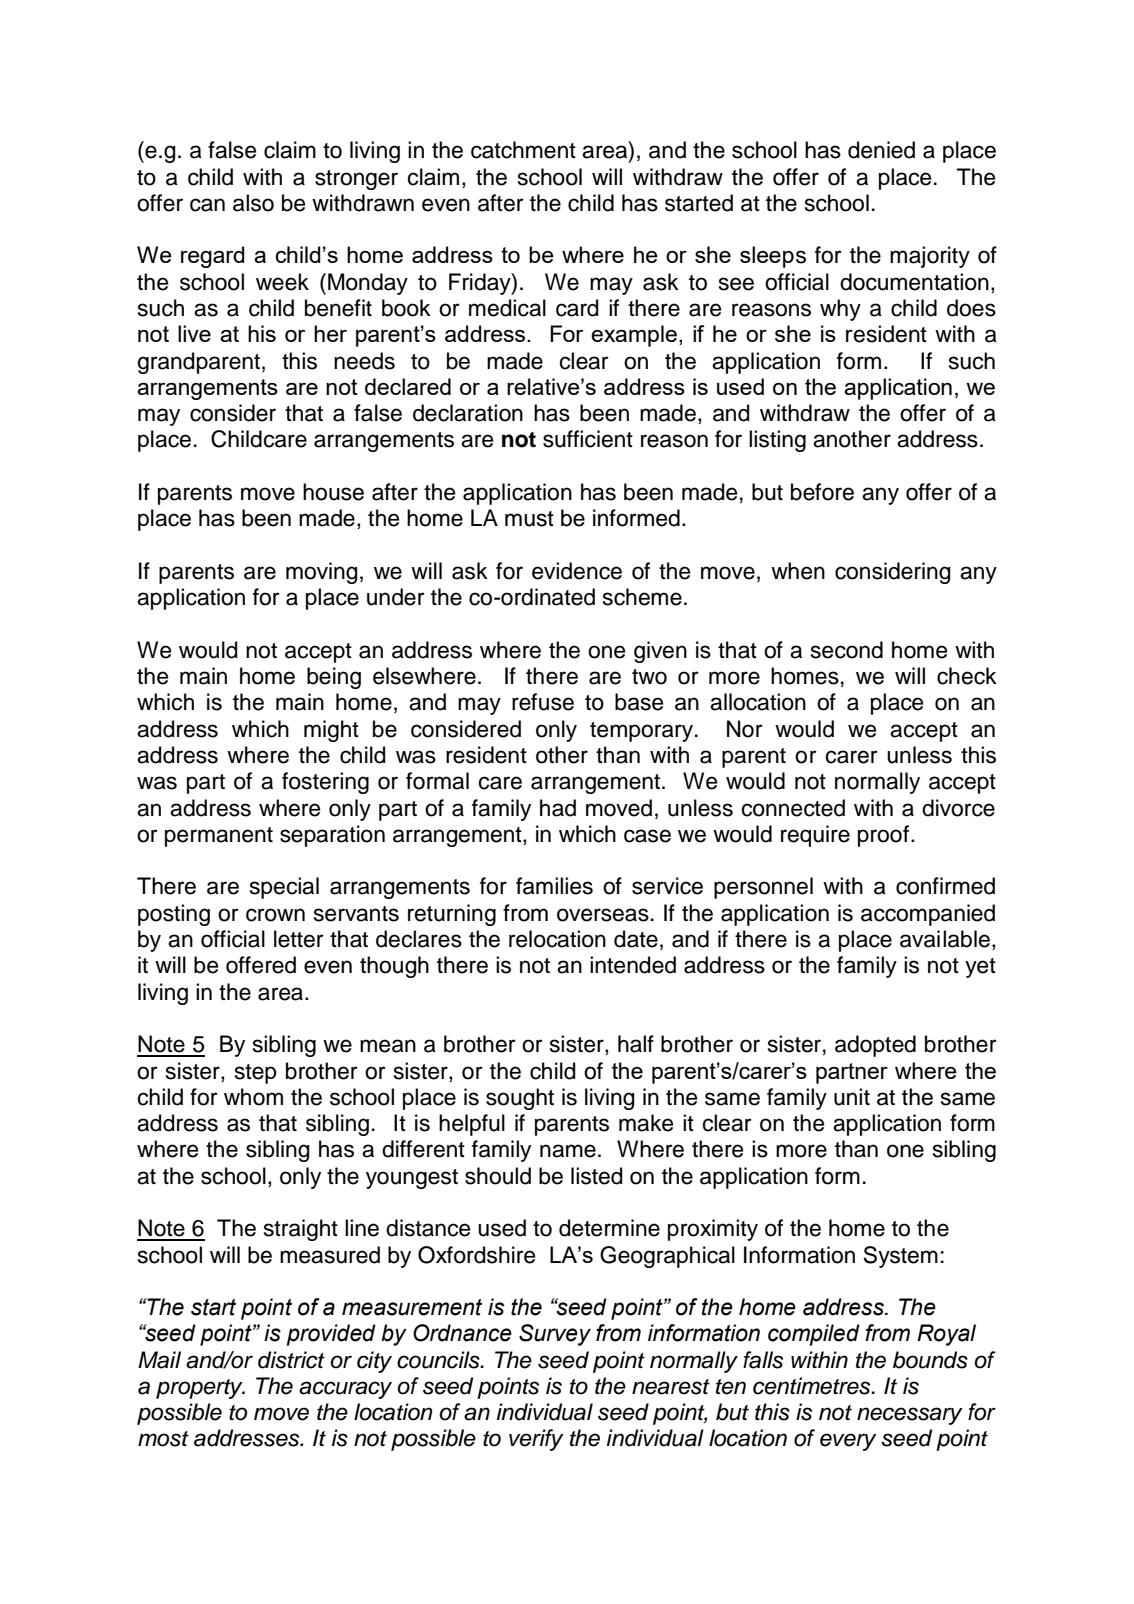 The image size is (1134, 1604). Describe the element at coordinates (253, 203) in the page. I see `also` at that location.
